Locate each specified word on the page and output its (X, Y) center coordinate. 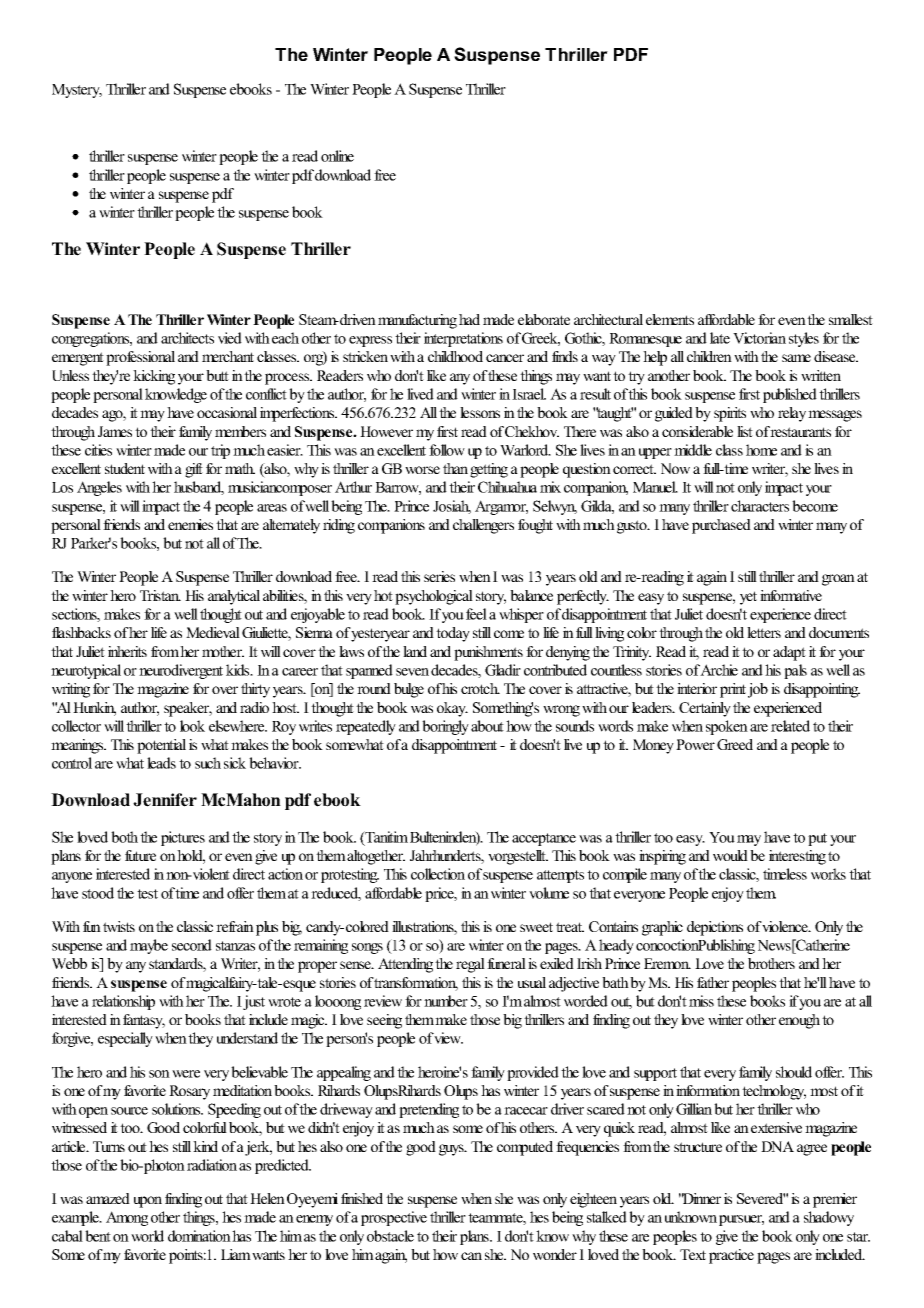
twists (119, 926)
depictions (715, 928)
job (758, 690)
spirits (730, 414)
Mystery (77, 91)
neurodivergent (181, 671)
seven (412, 672)
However (386, 431)
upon (148, 1202)
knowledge (176, 395)
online (337, 156)
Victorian (759, 338)
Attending (407, 965)
